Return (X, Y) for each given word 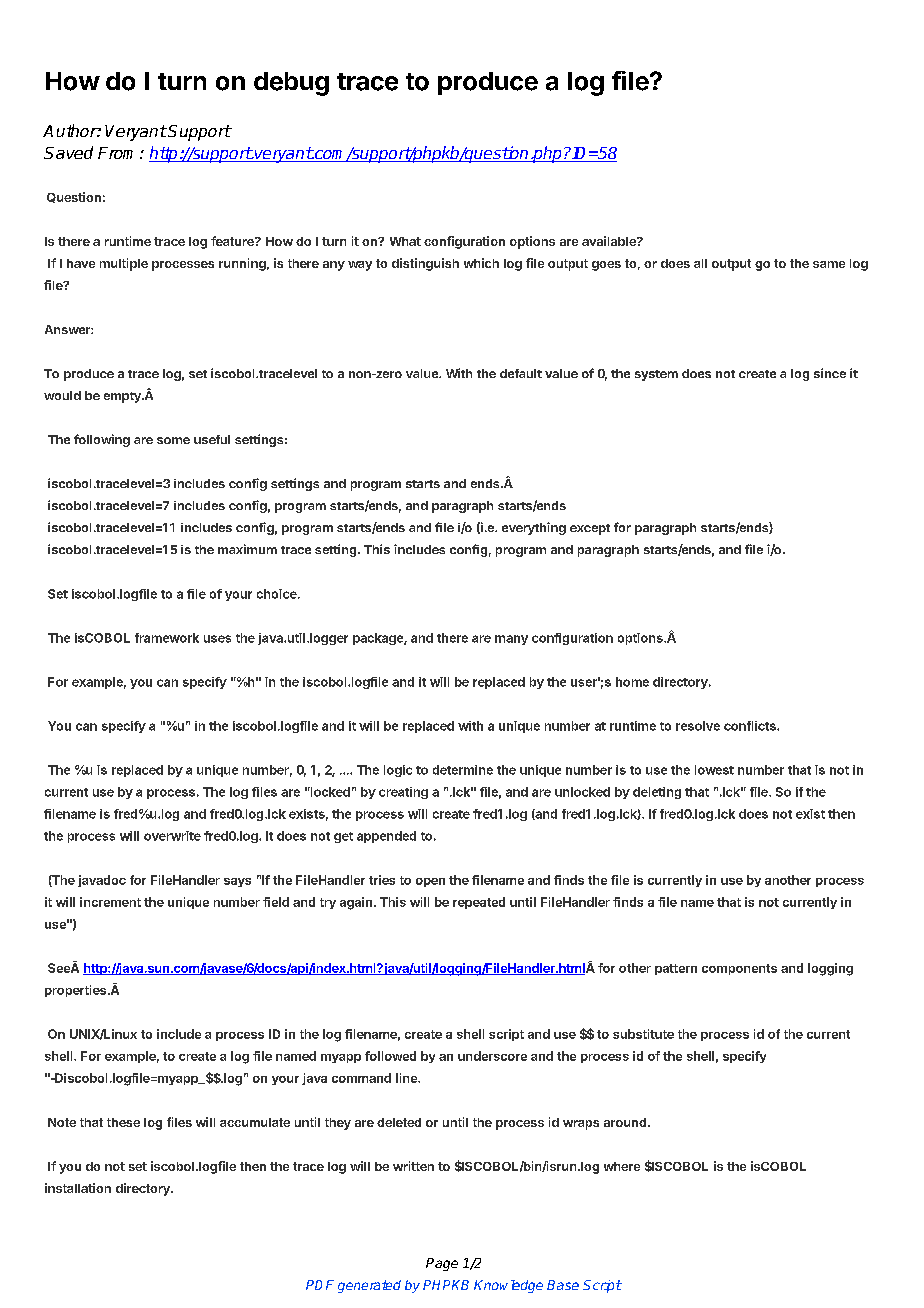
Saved (68, 152)
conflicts (751, 726)
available (610, 241)
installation (78, 1188)
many (511, 640)
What (405, 241)
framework (167, 638)
